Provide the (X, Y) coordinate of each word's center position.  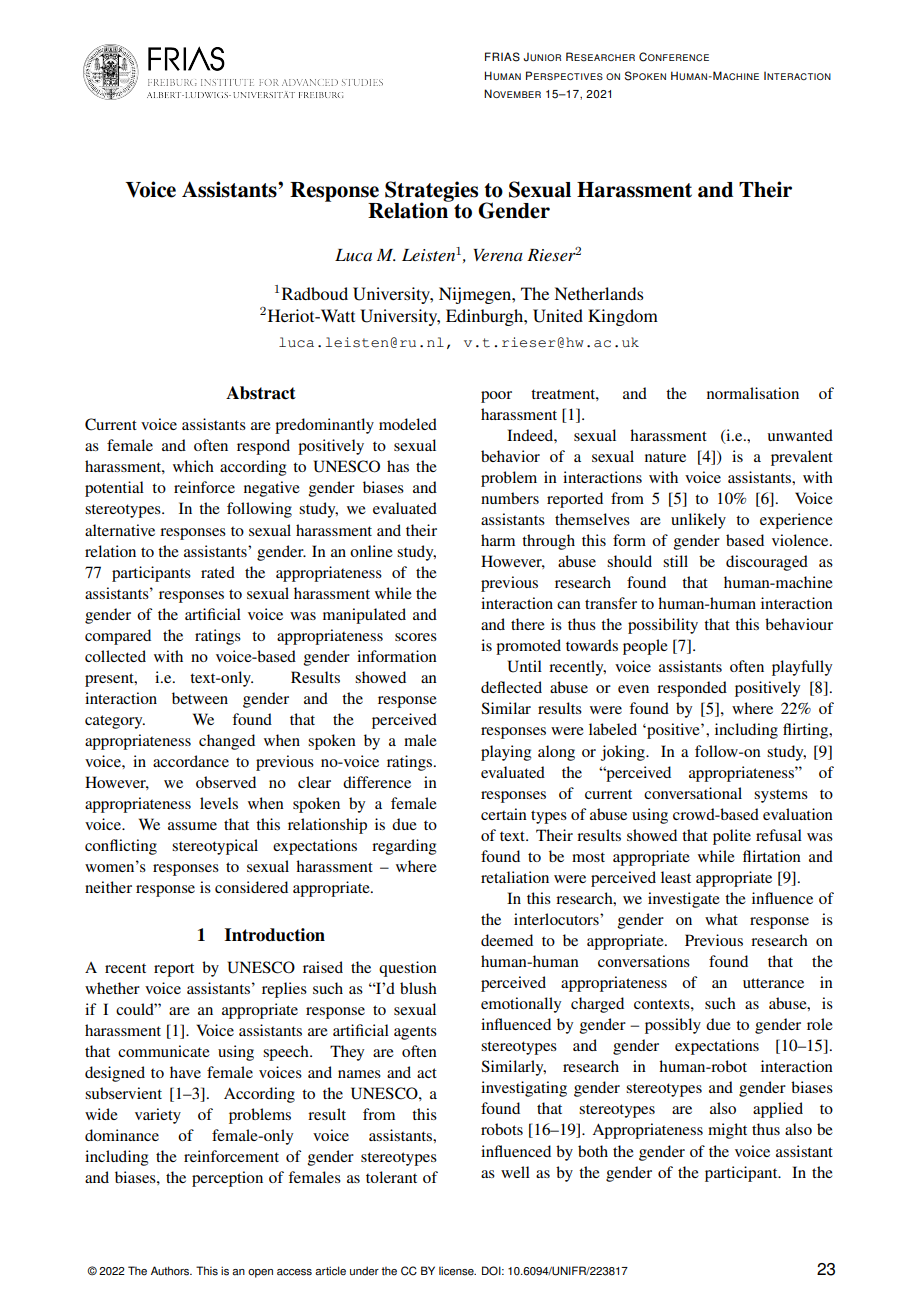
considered (251, 887)
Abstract (261, 393)
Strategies (431, 192)
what (721, 919)
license (457, 1271)
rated (218, 572)
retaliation (515, 877)
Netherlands (598, 293)
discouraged (767, 563)
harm (498, 540)
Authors (171, 1271)
